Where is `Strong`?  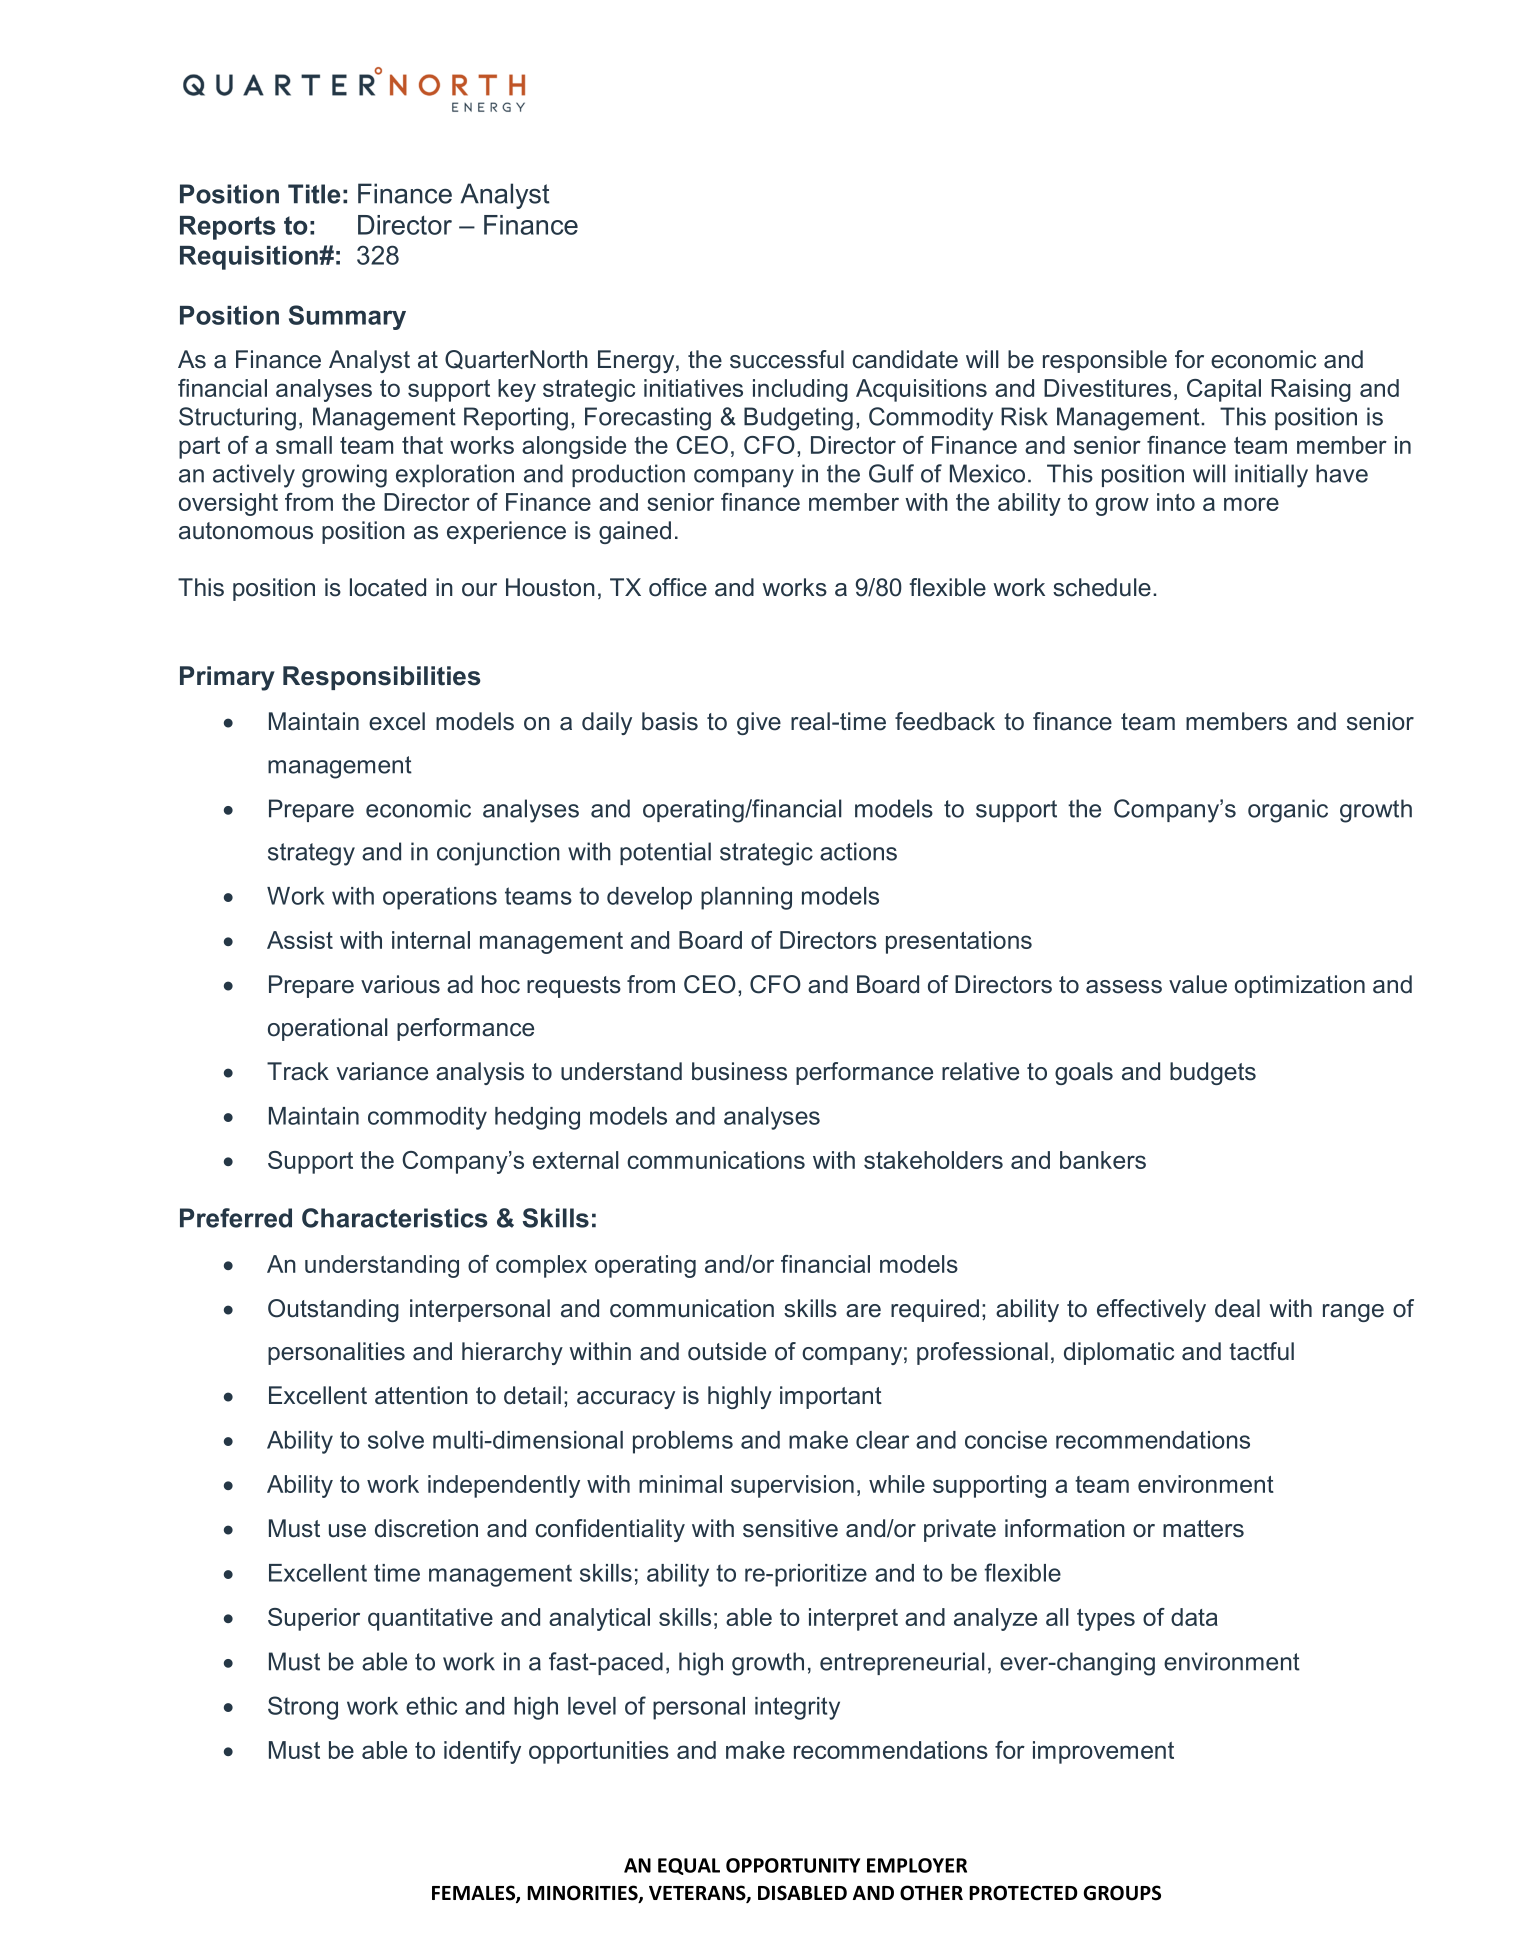
Strong is located at coordinates (303, 1708).
